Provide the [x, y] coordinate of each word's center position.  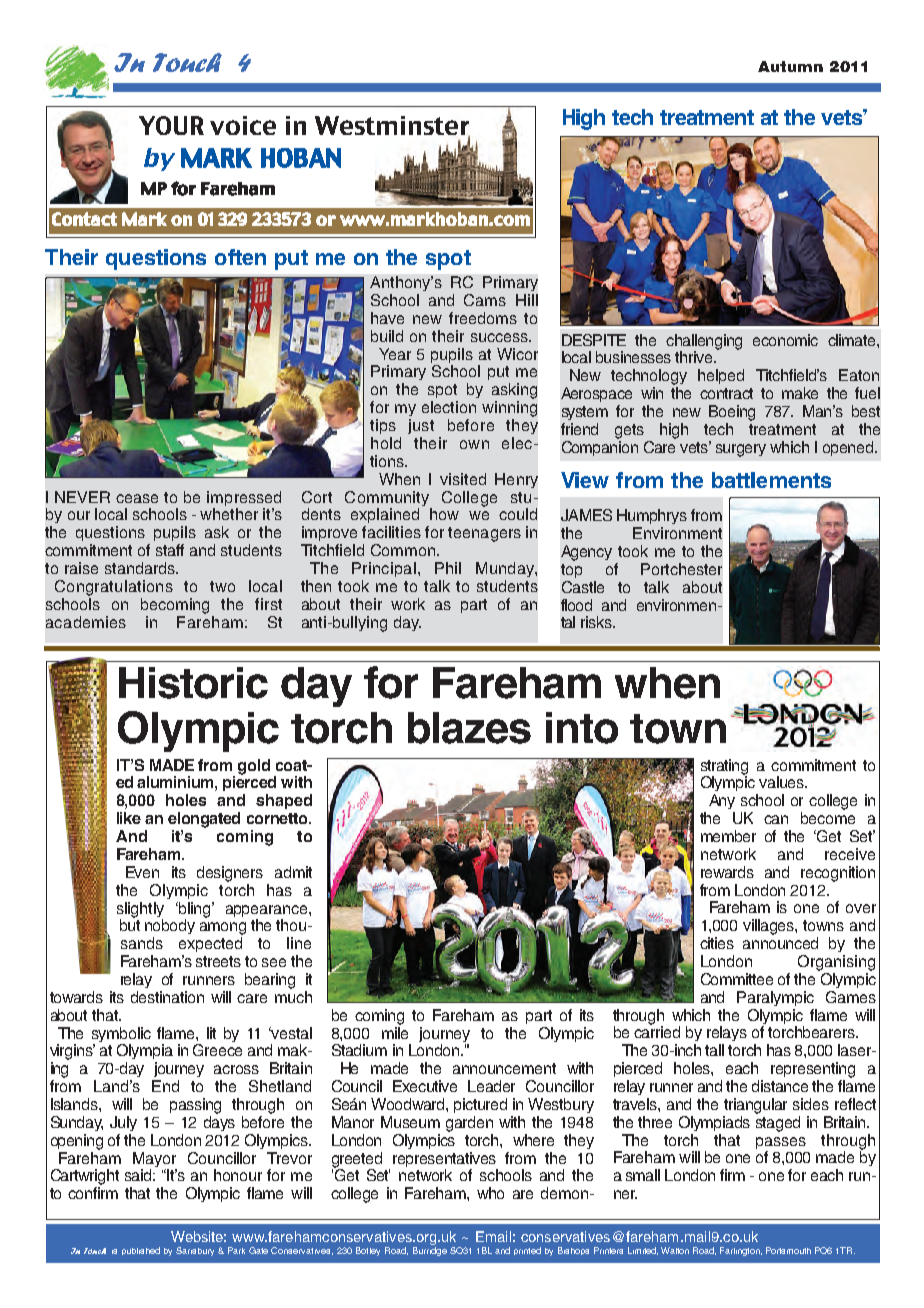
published [141, 1251]
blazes [469, 728]
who [490, 1193]
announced [780, 943]
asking [514, 391]
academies [86, 622]
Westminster [392, 127]
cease [137, 498]
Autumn [790, 66]
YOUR [171, 125]
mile [395, 1031]
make [800, 393]
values [783, 782]
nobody [170, 926]
